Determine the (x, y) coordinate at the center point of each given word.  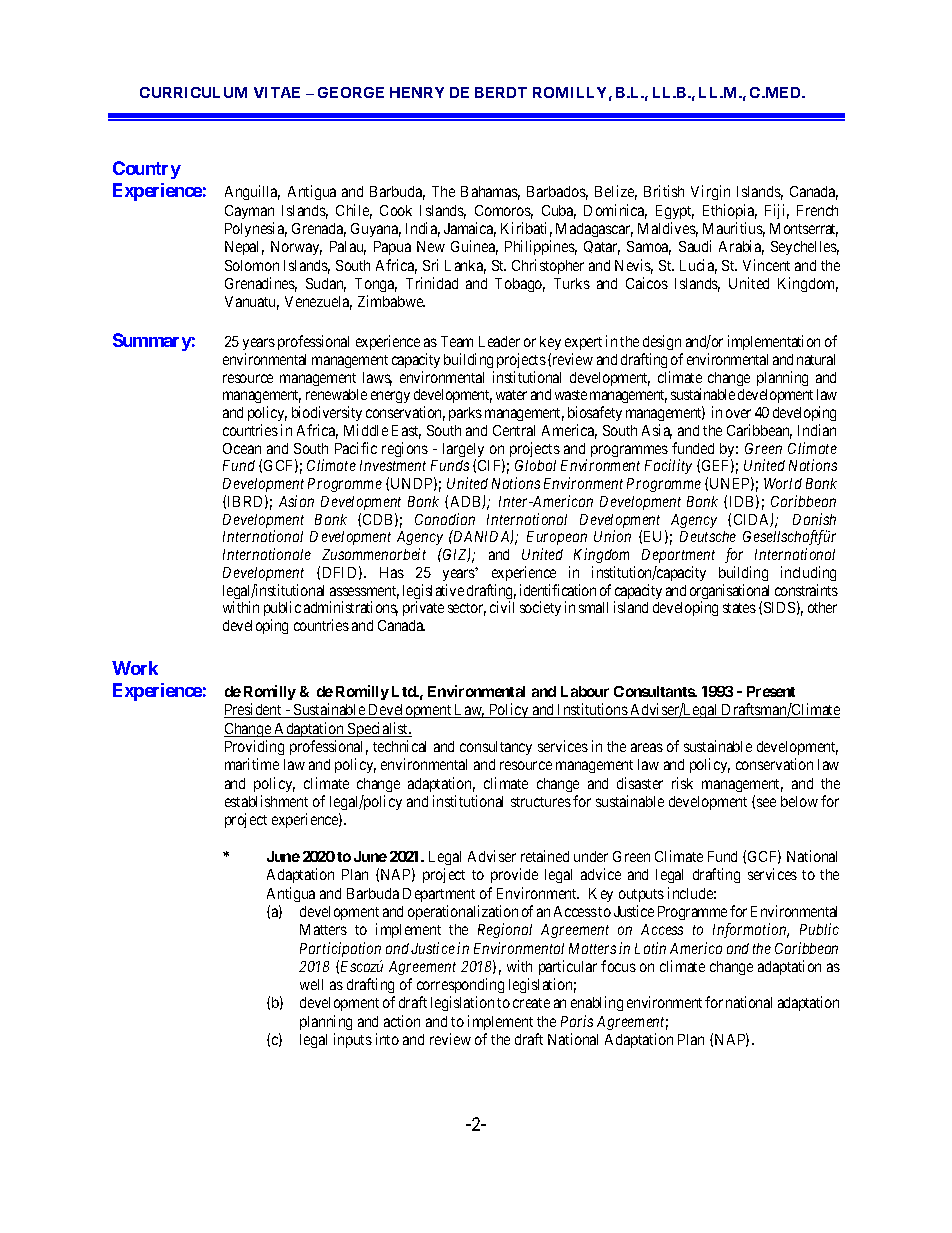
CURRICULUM (193, 92)
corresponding (460, 985)
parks (465, 414)
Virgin (710, 192)
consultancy (496, 748)
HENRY (417, 92)
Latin (650, 948)
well (311, 984)
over (738, 413)
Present (771, 691)
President (254, 710)
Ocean (242, 448)
